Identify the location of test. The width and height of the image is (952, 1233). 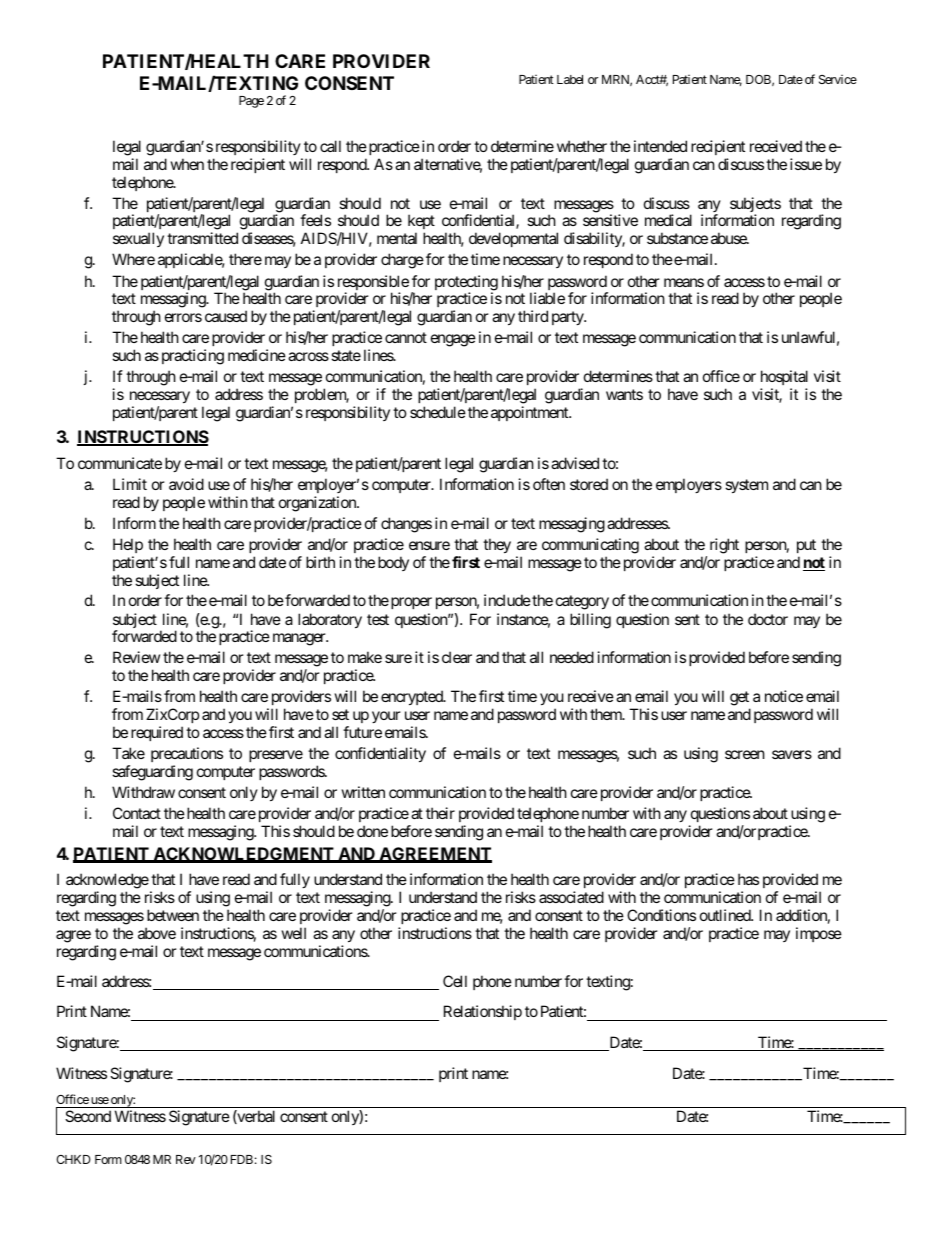
(378, 619).
